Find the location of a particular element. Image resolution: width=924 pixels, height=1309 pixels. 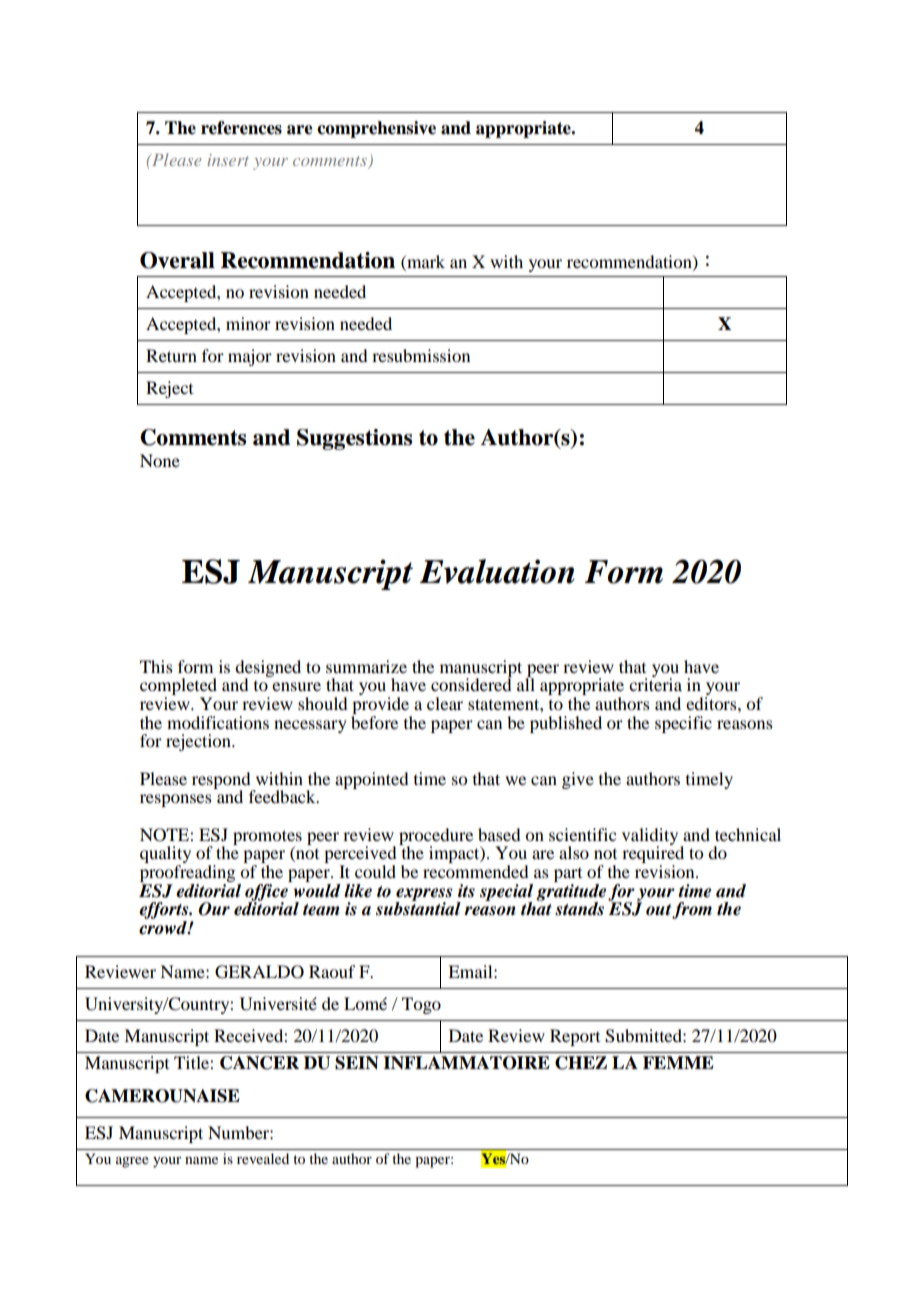

revealed is located at coordinates (263, 1158).
